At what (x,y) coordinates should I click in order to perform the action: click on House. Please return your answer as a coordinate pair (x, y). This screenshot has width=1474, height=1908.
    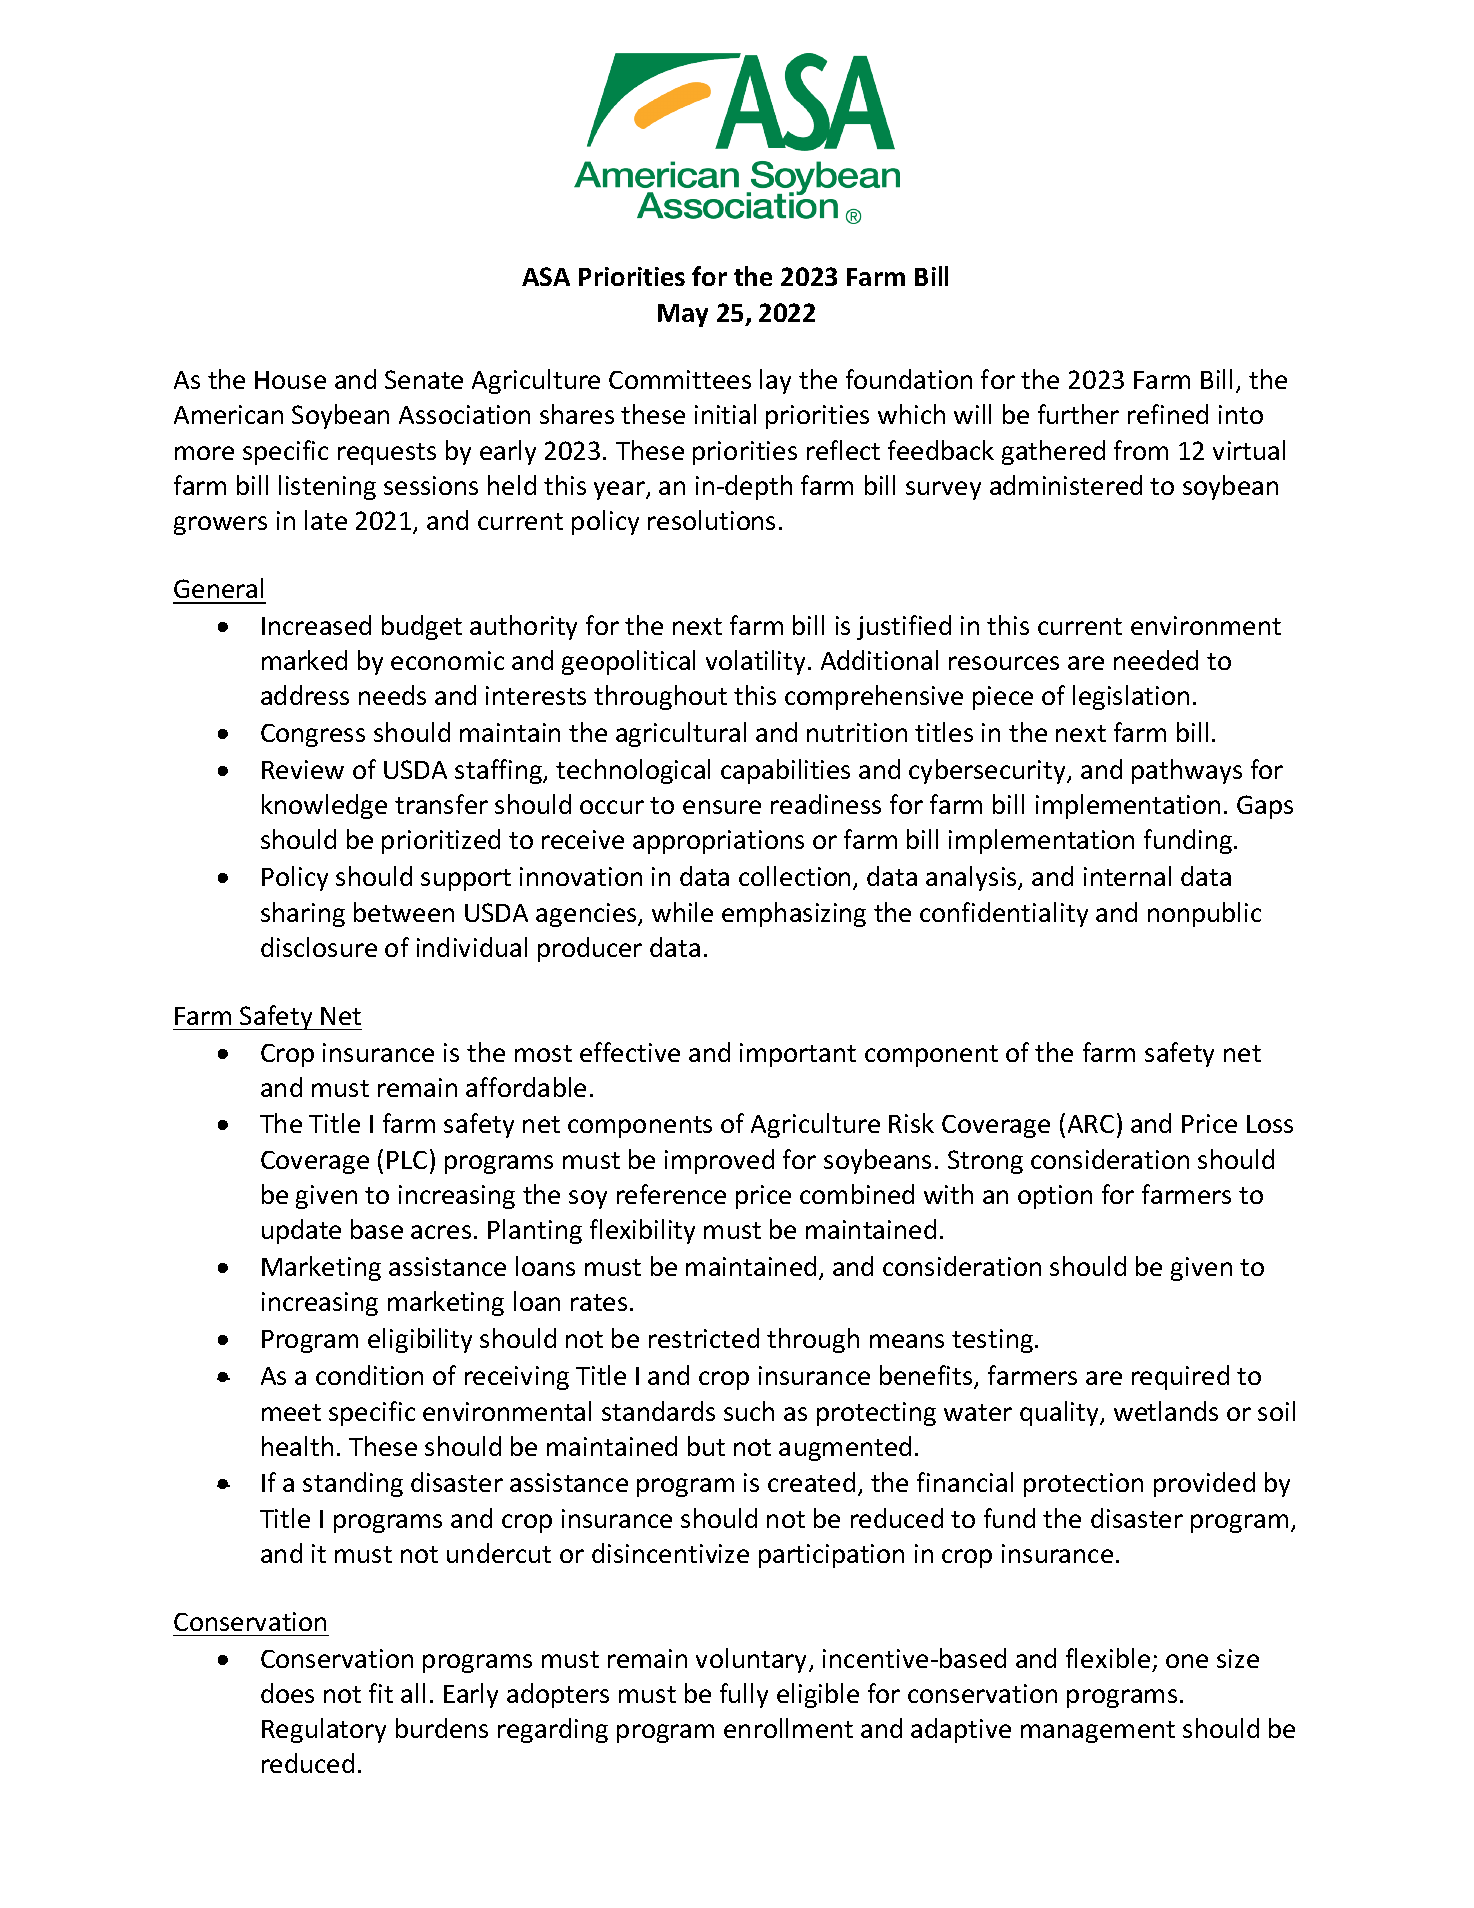
    Looking at the image, I should click on (290, 380).
